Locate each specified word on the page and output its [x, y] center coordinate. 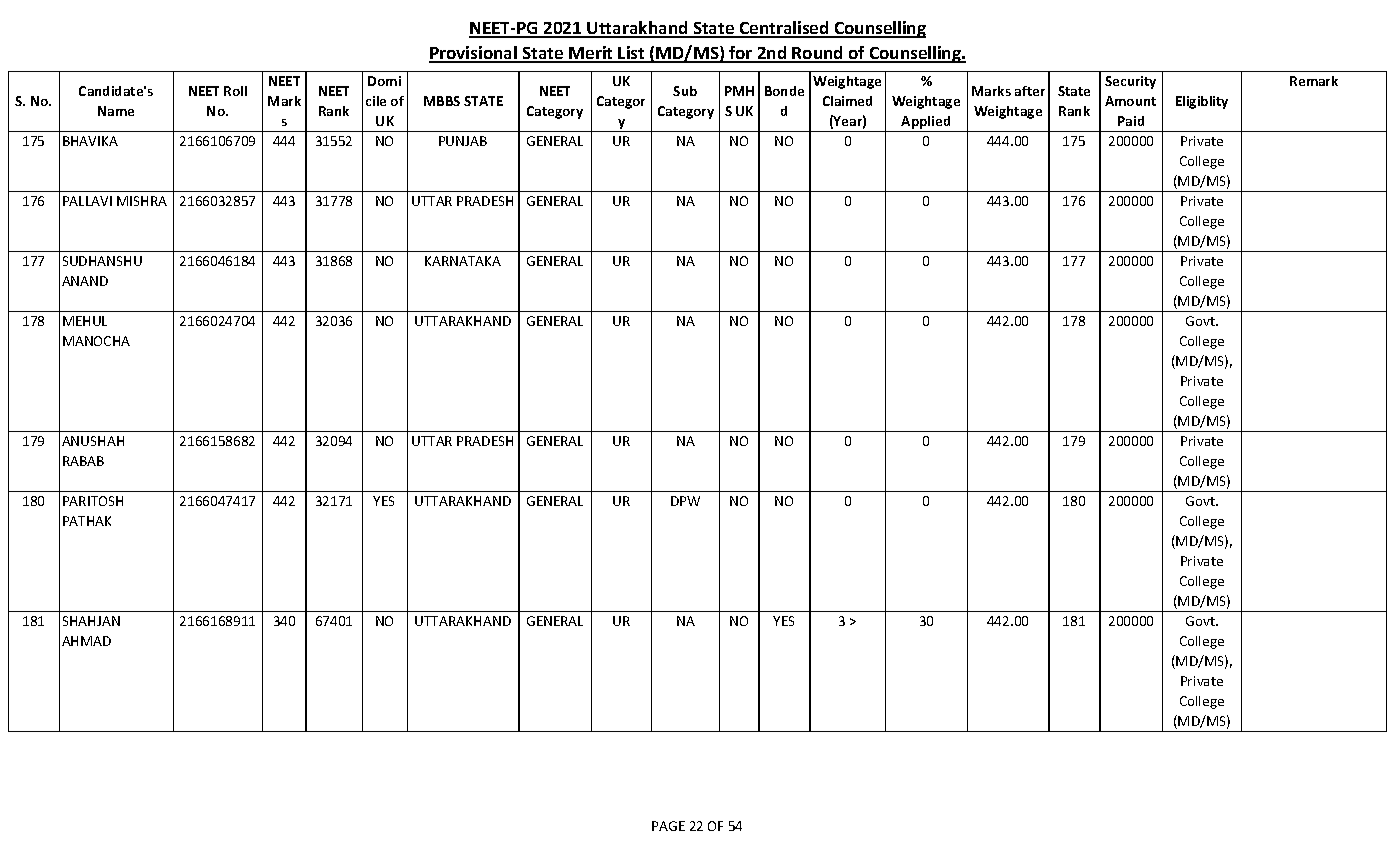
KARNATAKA [463, 261]
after [1030, 91]
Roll [235, 91]
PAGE [668, 826]
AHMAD [86, 641]
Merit [591, 54]
